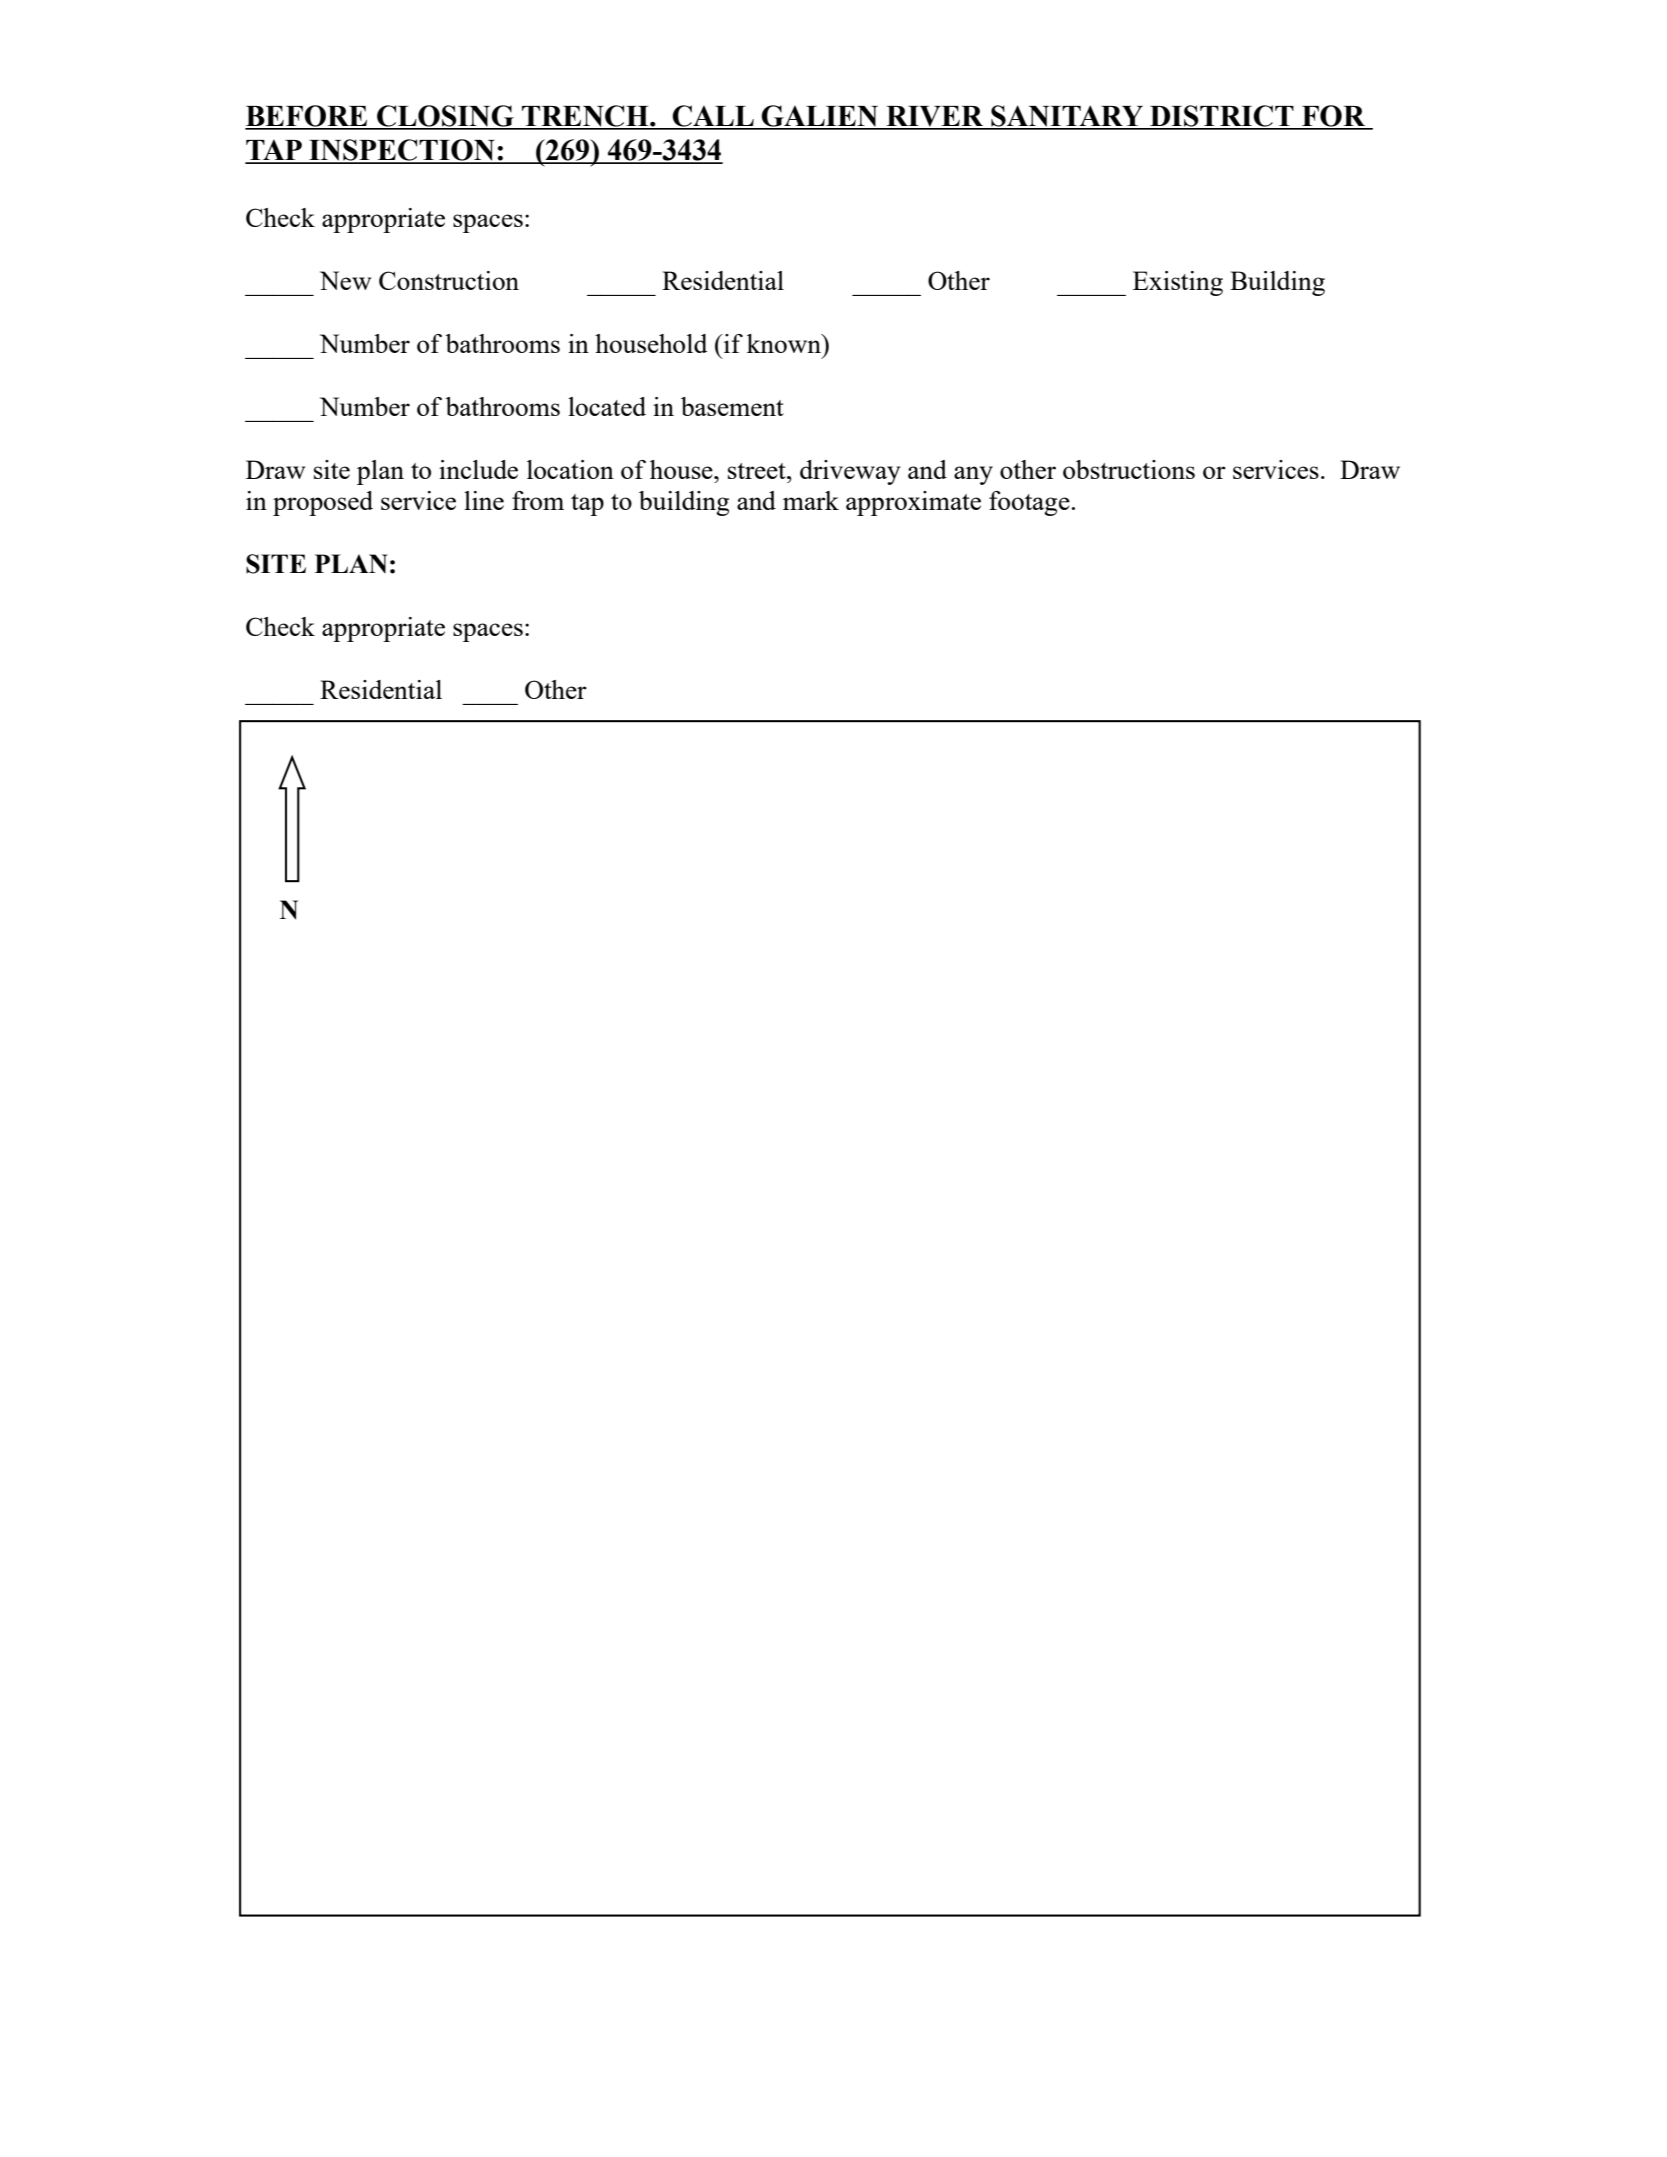 The image size is (1667, 2157). Describe the element at coordinates (758, 471) in the screenshot. I see `street` at that location.
